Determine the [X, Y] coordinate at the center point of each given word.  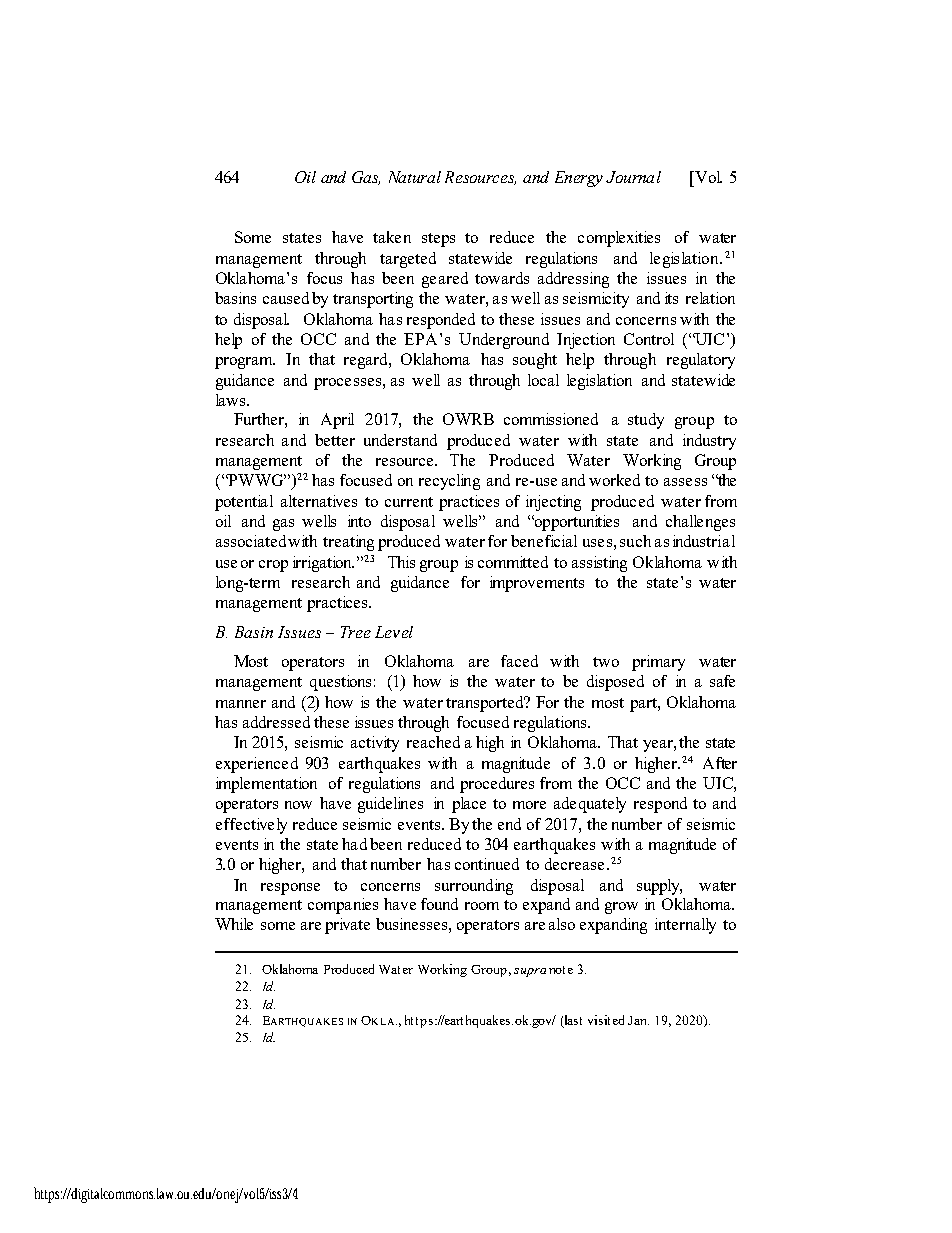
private [347, 926]
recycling [449, 482]
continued [487, 864]
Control [649, 339]
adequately [590, 805]
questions [340, 683]
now [298, 805]
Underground [504, 341]
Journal [633, 177]
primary [658, 663]
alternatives [319, 501]
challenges [700, 523]
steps [438, 240]
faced [519, 661]
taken [392, 237]
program [245, 363]
